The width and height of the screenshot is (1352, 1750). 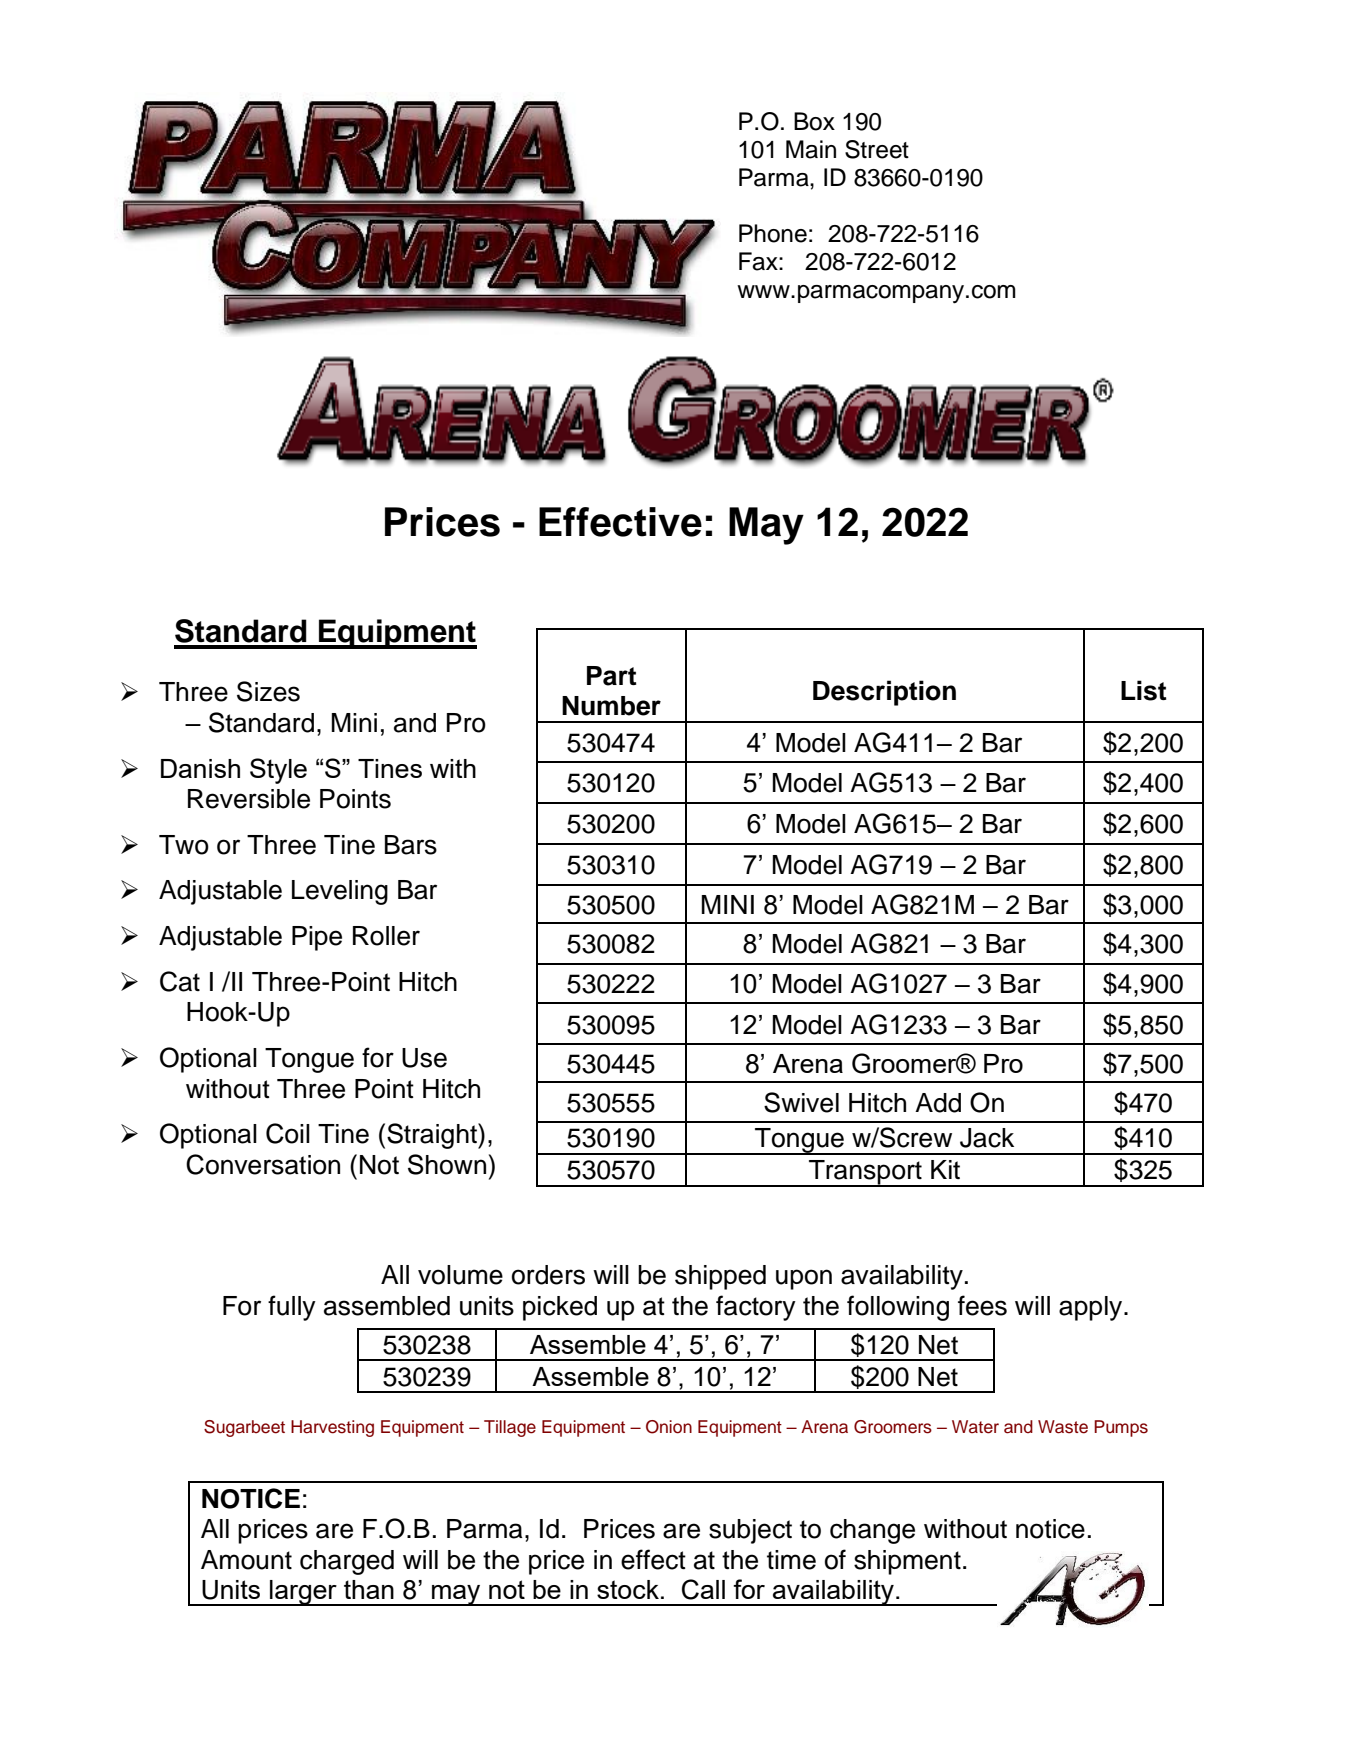 I want to click on Part, so click(x=611, y=676).
